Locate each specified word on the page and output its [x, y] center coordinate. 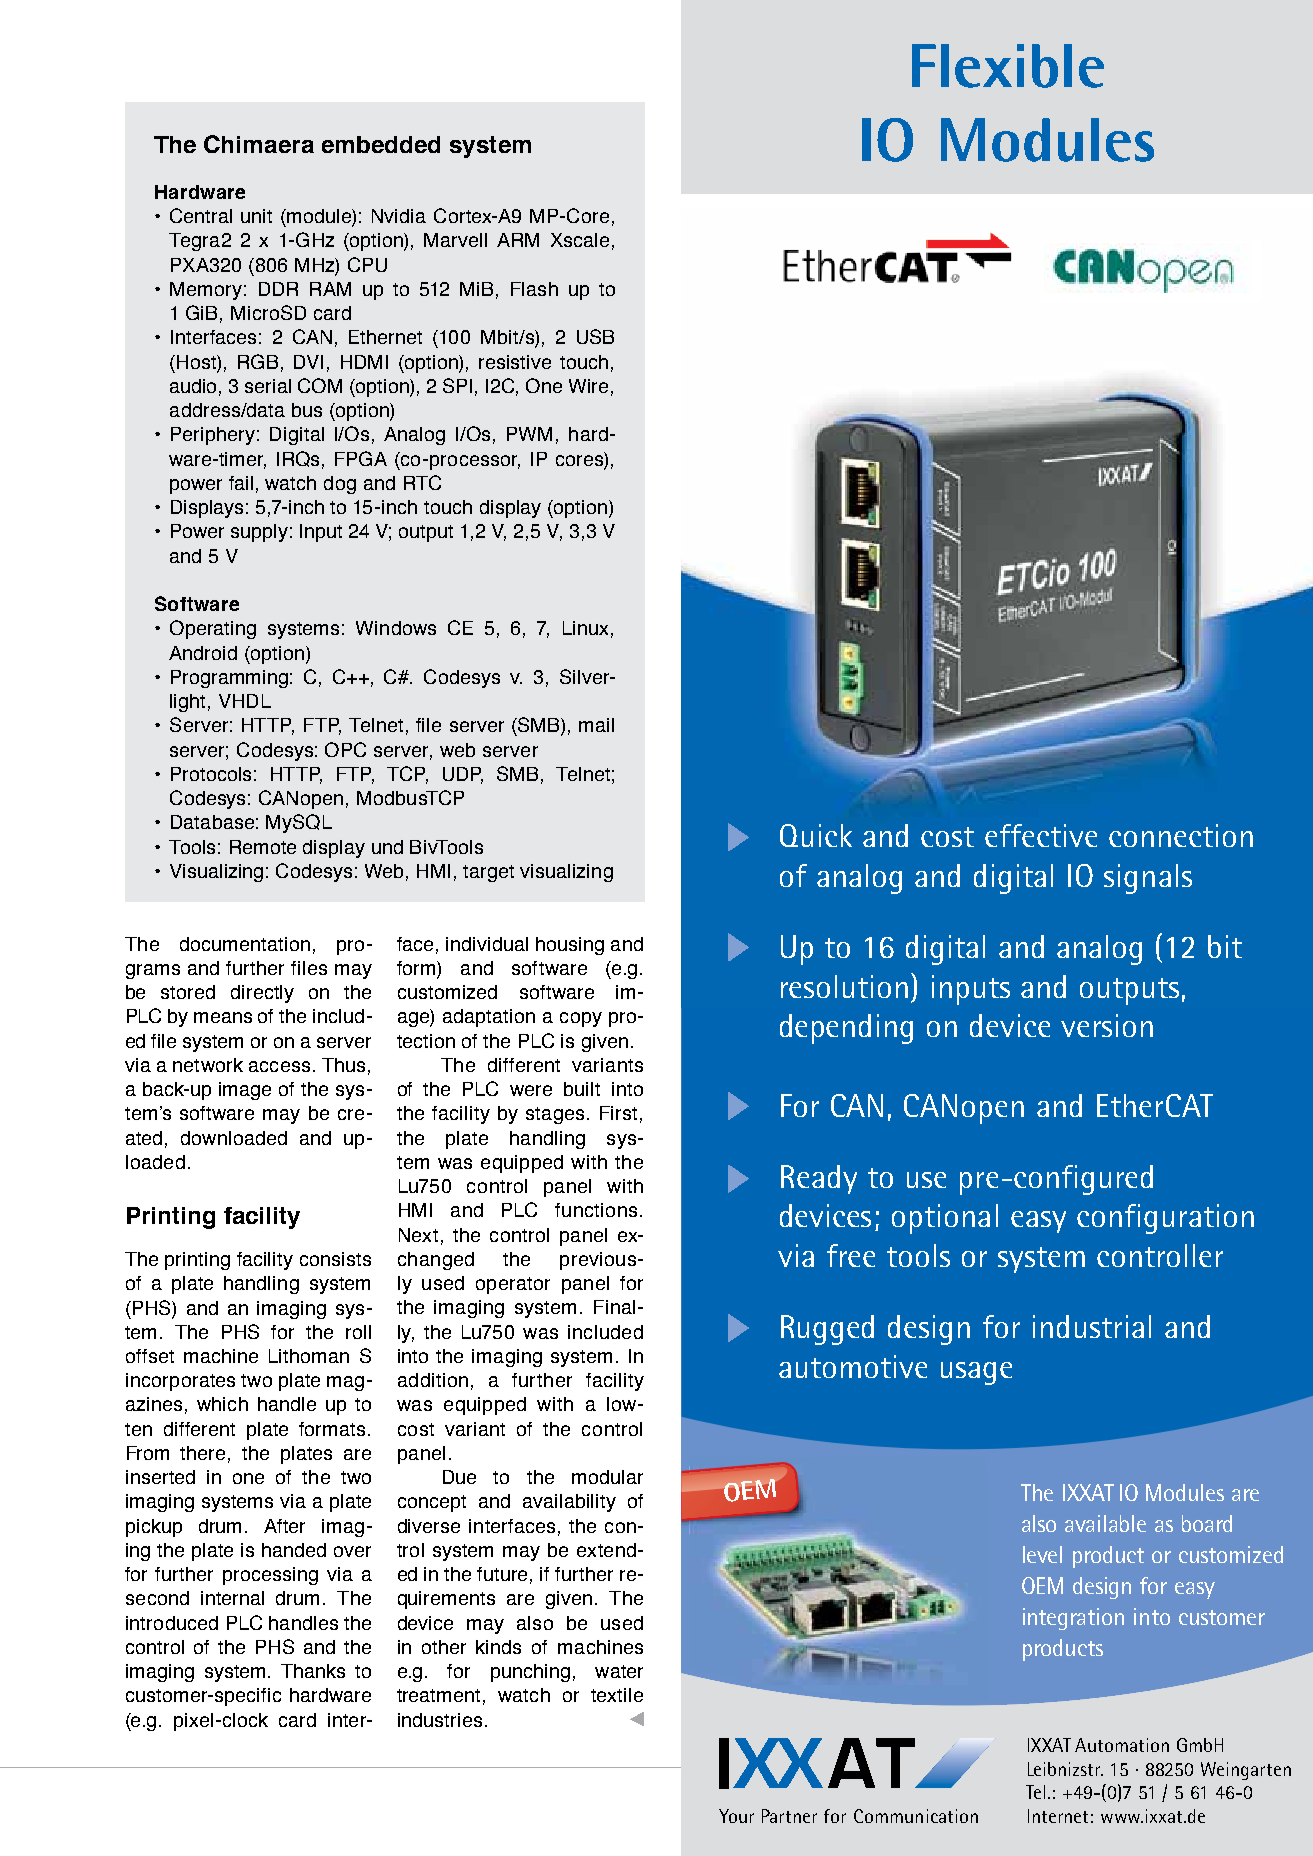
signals [1148, 879]
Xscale [580, 240]
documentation [245, 944]
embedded [381, 144]
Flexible [1008, 66]
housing [570, 946]
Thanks [313, 1671]
